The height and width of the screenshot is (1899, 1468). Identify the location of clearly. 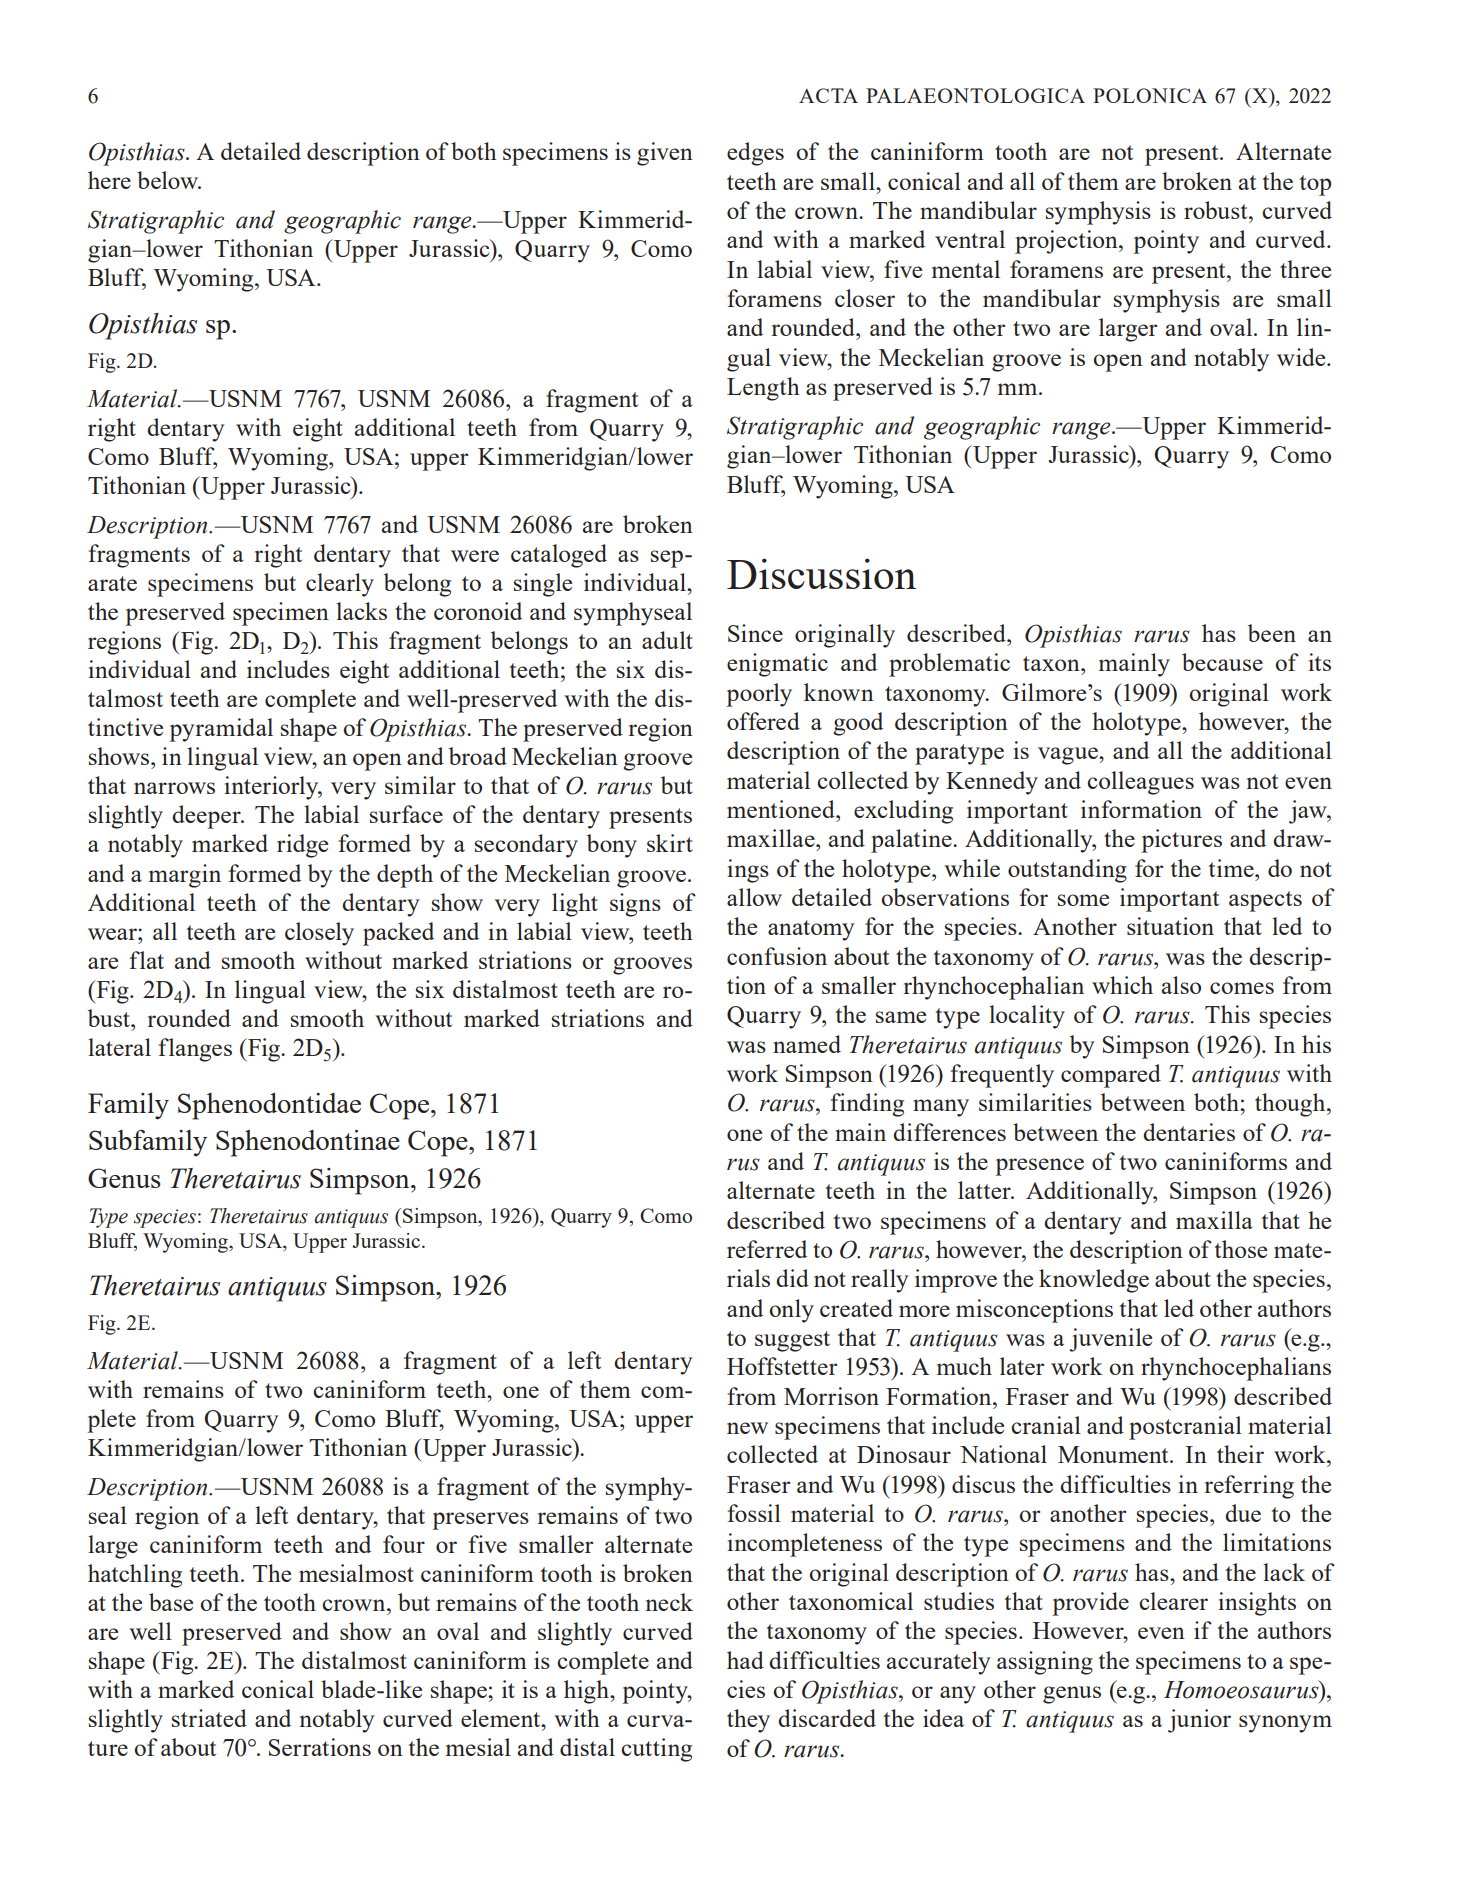
(340, 585).
